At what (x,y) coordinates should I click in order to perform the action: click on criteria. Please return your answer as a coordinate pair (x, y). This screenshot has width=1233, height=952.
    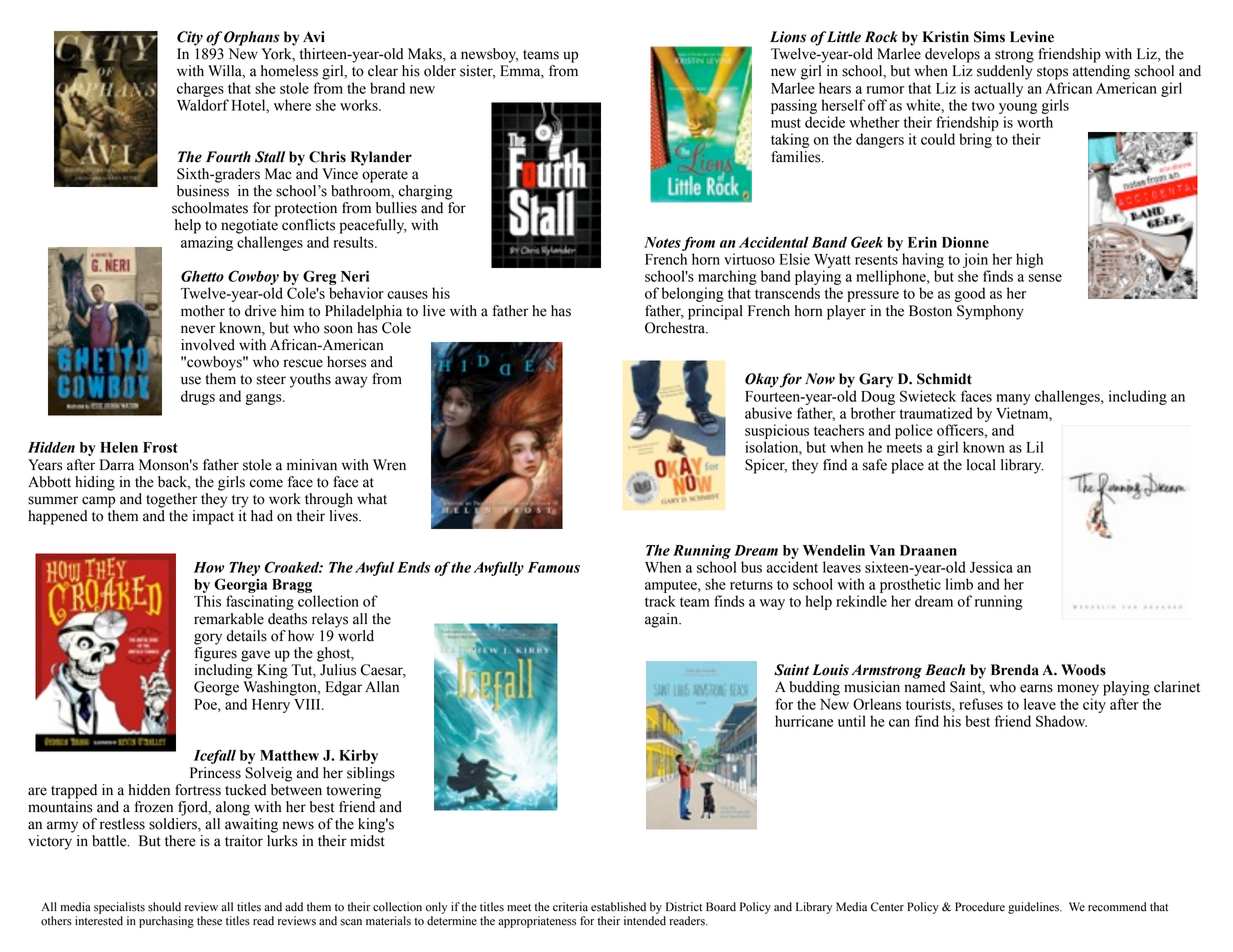
    Looking at the image, I should click on (570, 907).
